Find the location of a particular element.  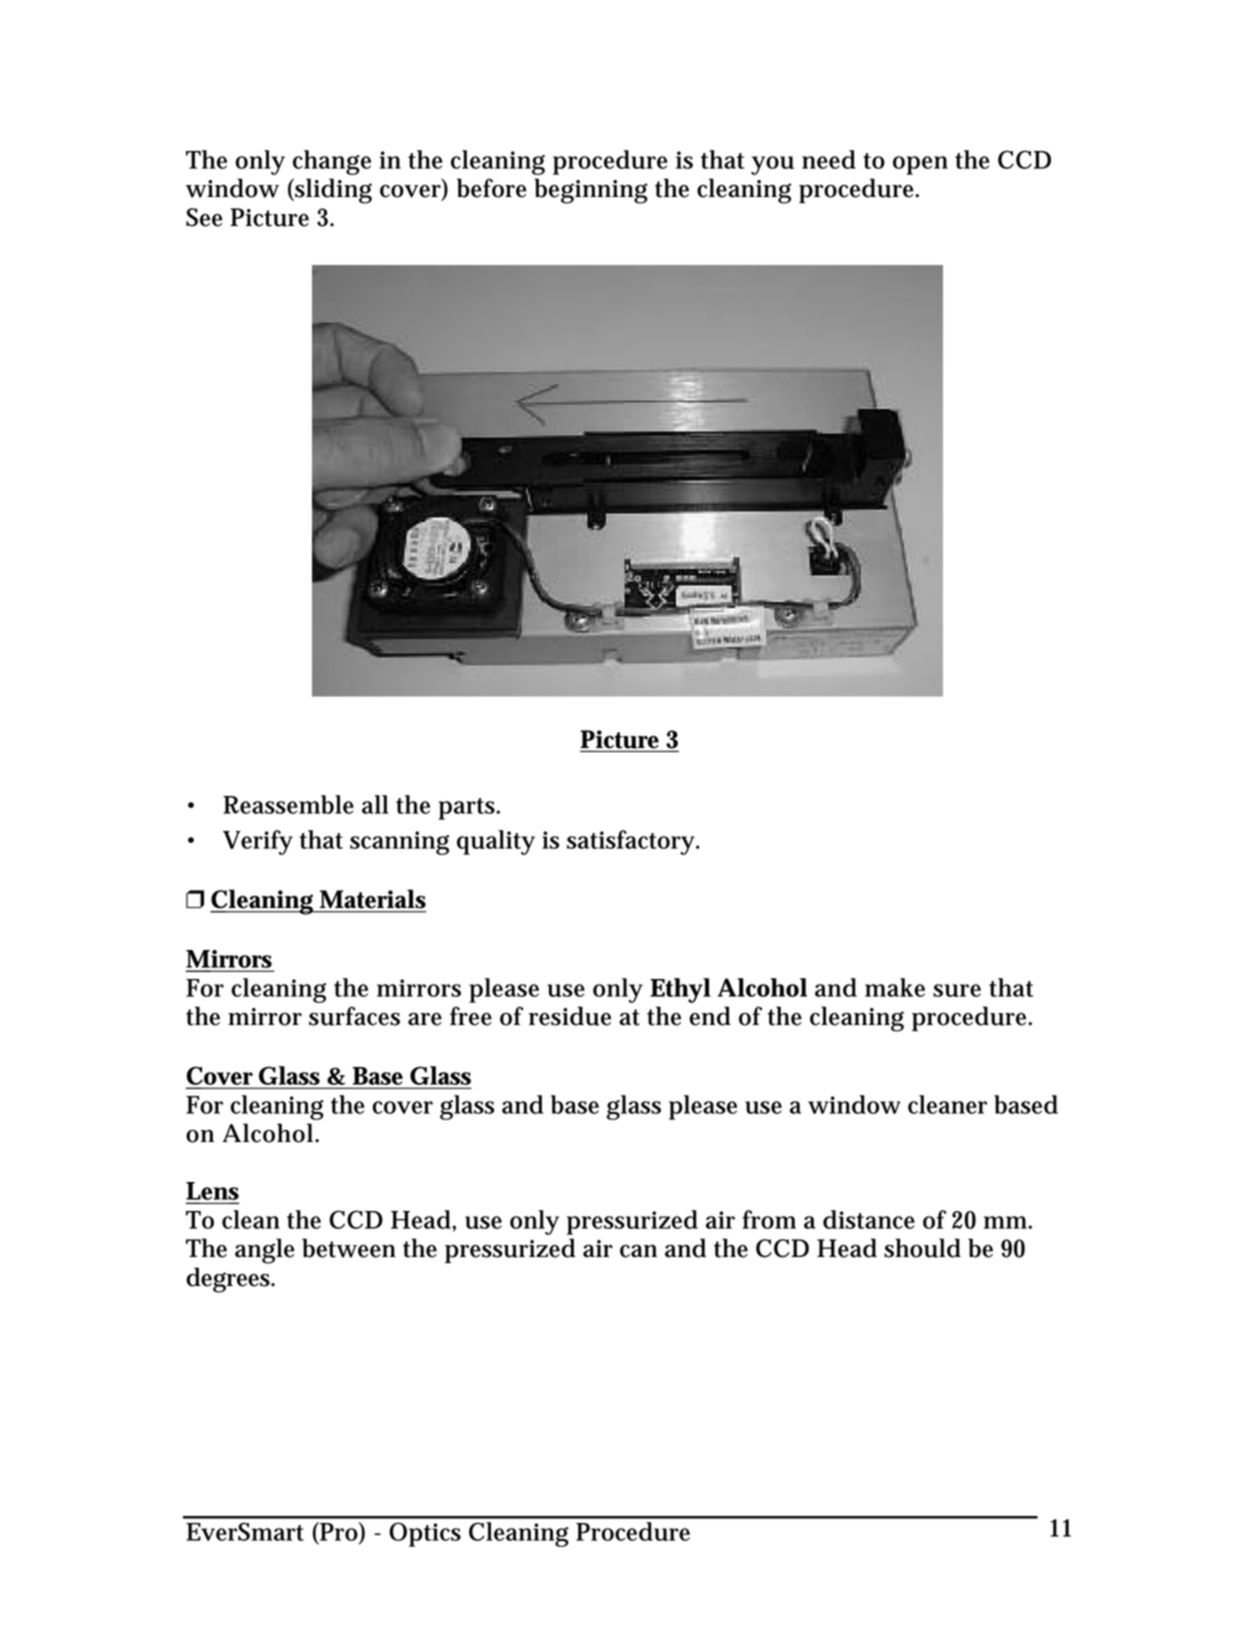

residue is located at coordinates (570, 1016).
